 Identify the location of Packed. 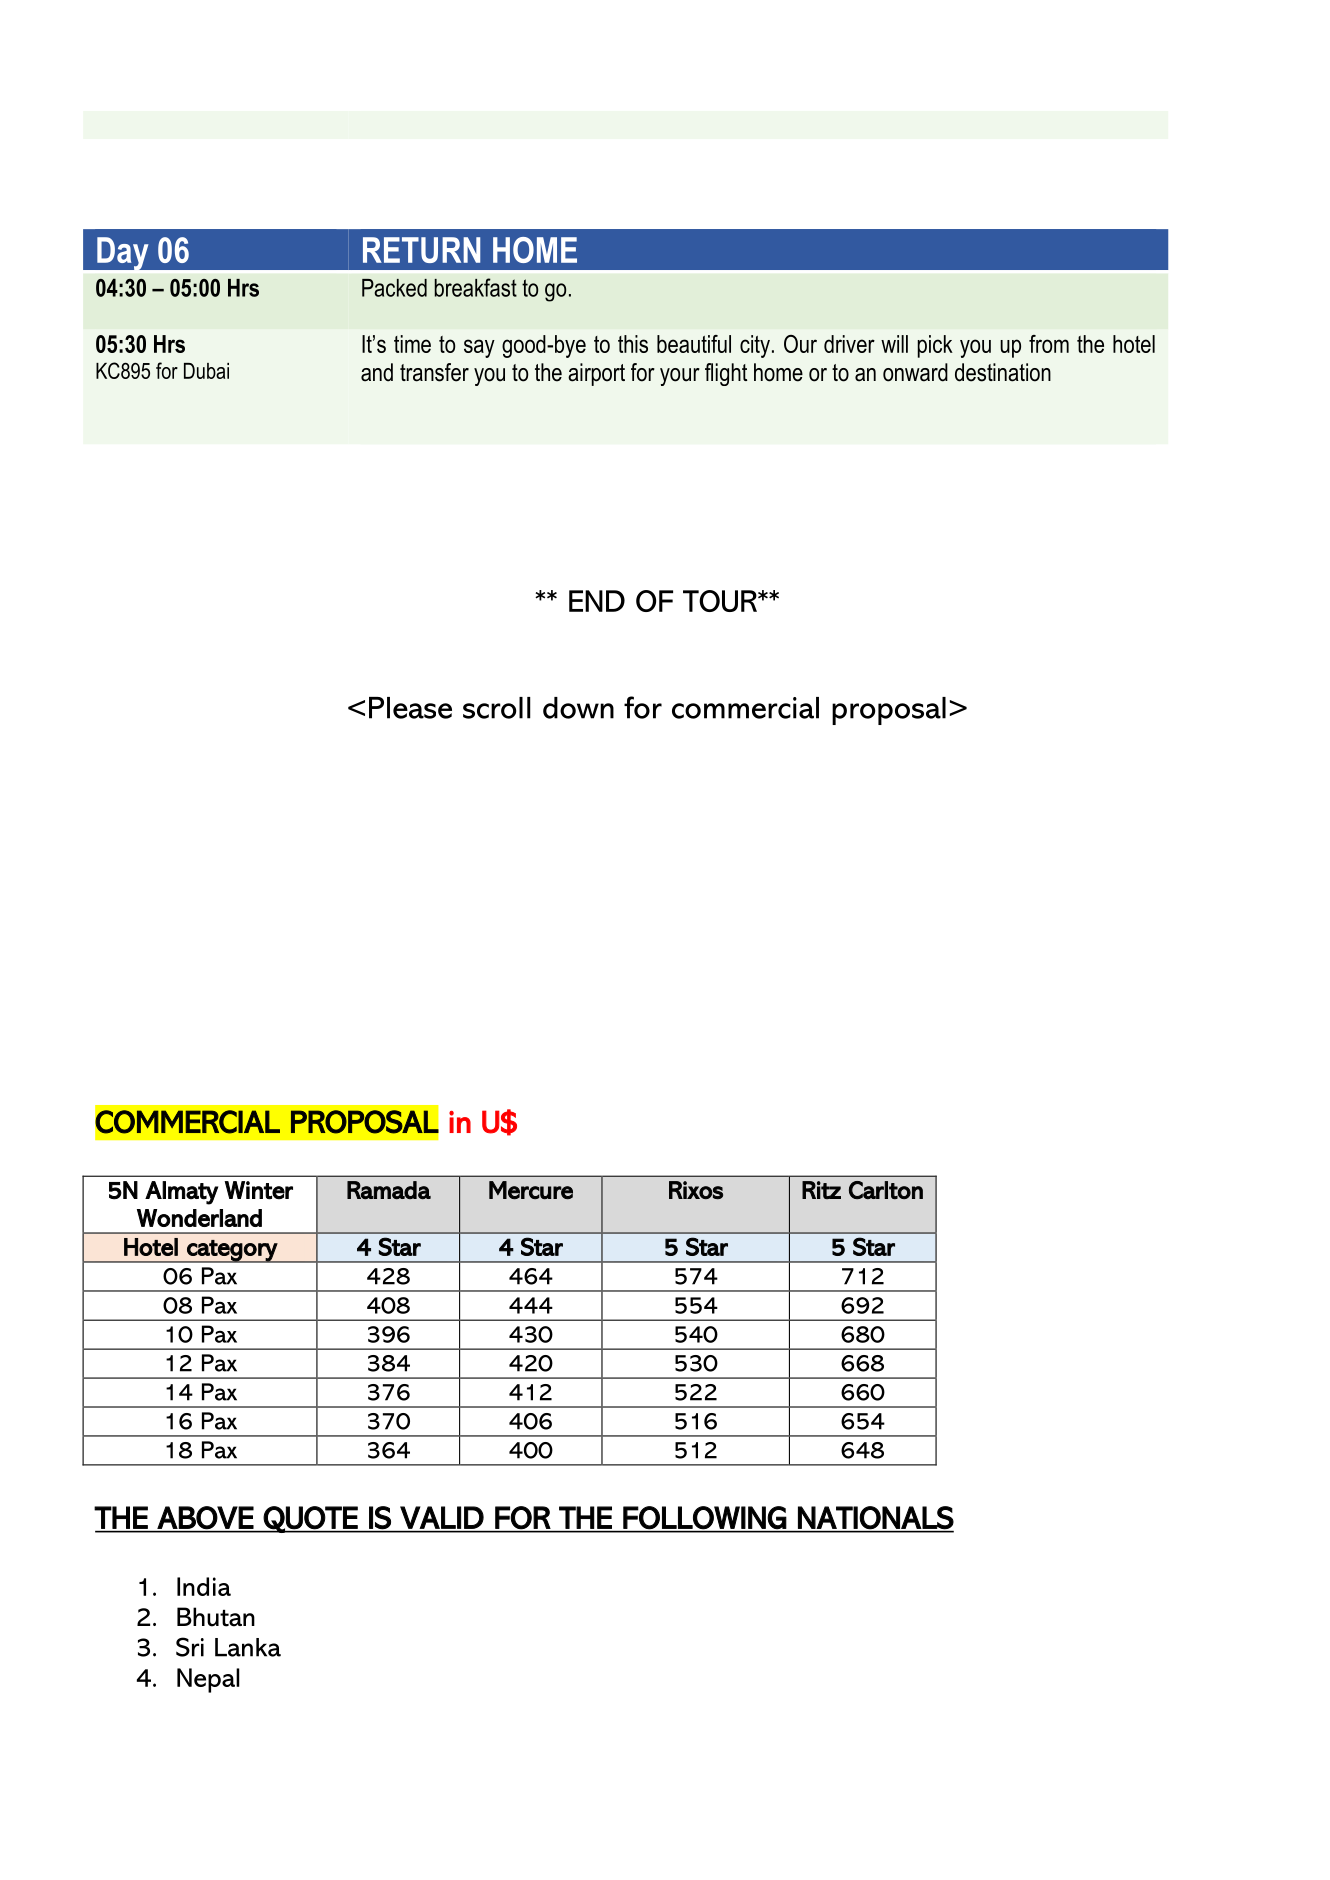
(394, 288).
